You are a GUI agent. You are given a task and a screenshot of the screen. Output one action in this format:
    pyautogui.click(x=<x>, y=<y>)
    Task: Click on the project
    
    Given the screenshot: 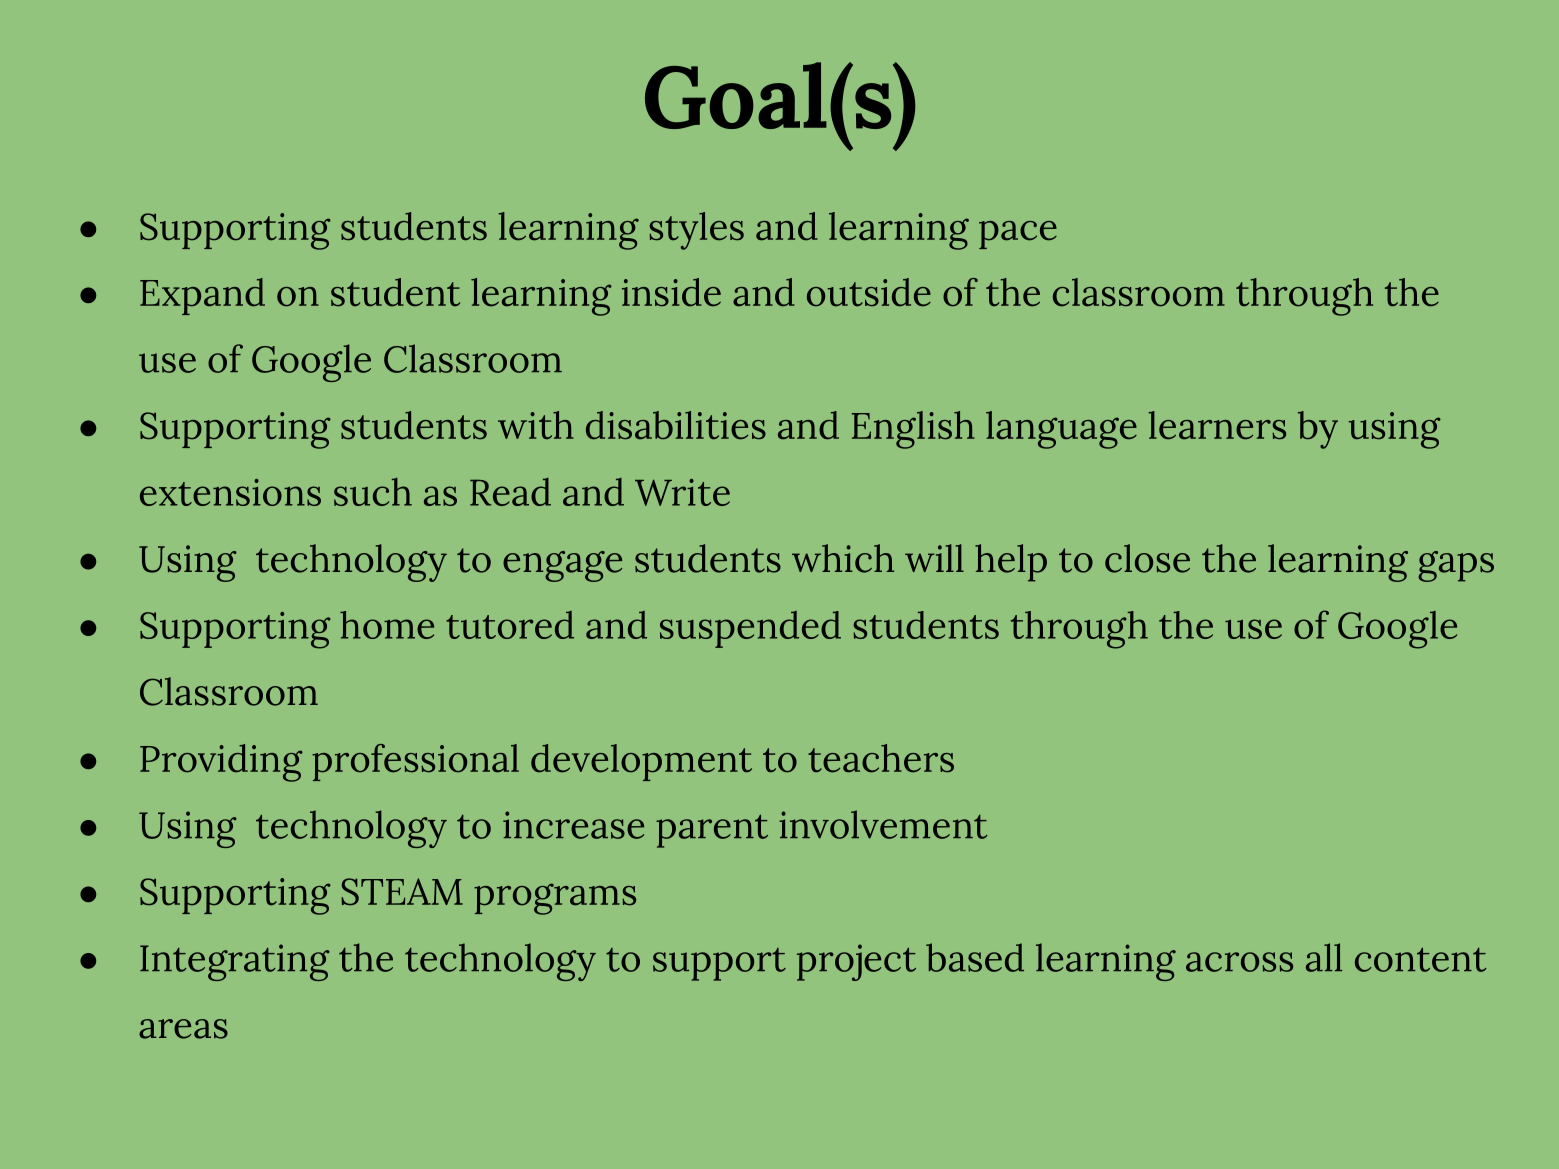 What is the action you would take?
    pyautogui.click(x=856, y=962)
